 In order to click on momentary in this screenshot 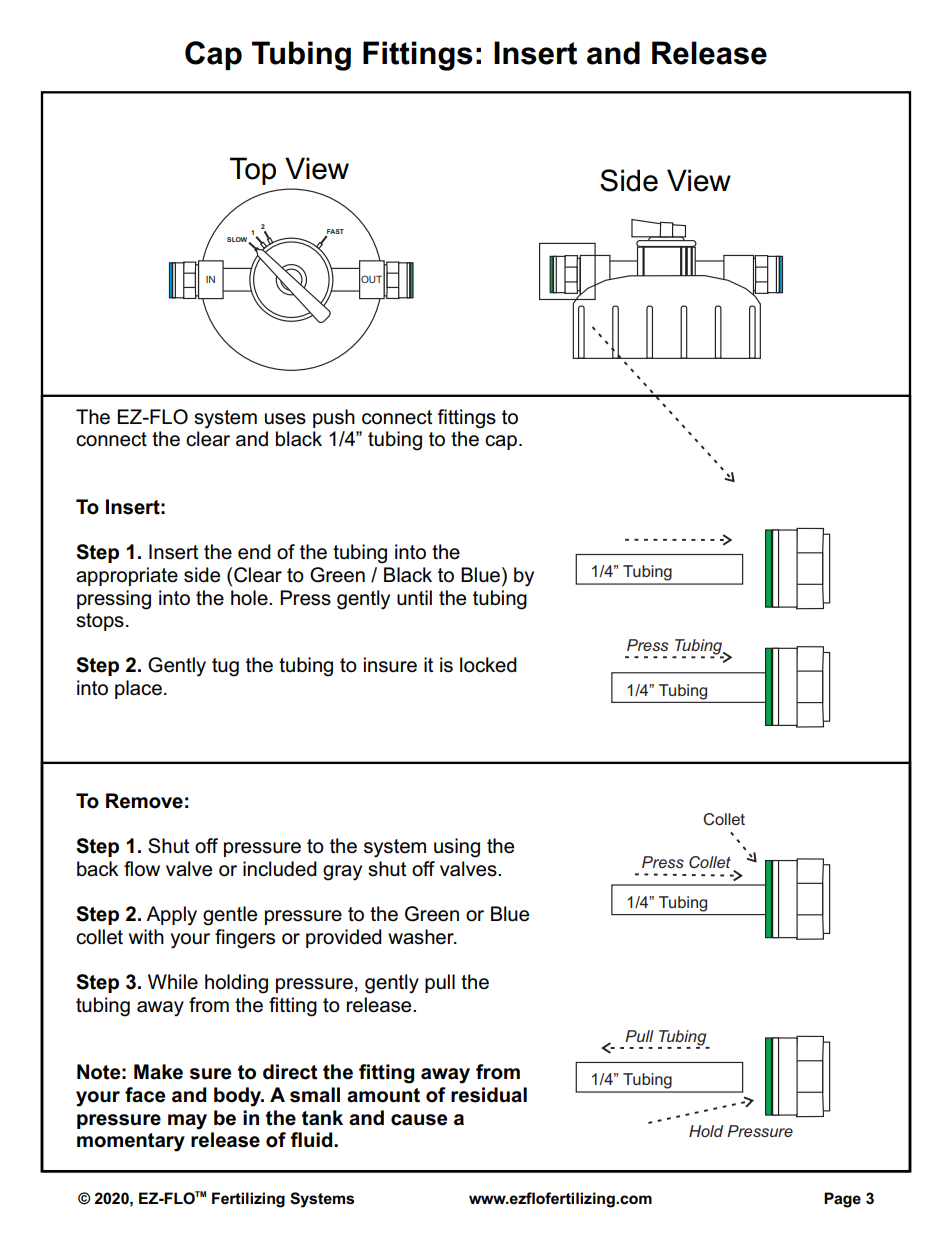, I will do `click(131, 1142)`.
